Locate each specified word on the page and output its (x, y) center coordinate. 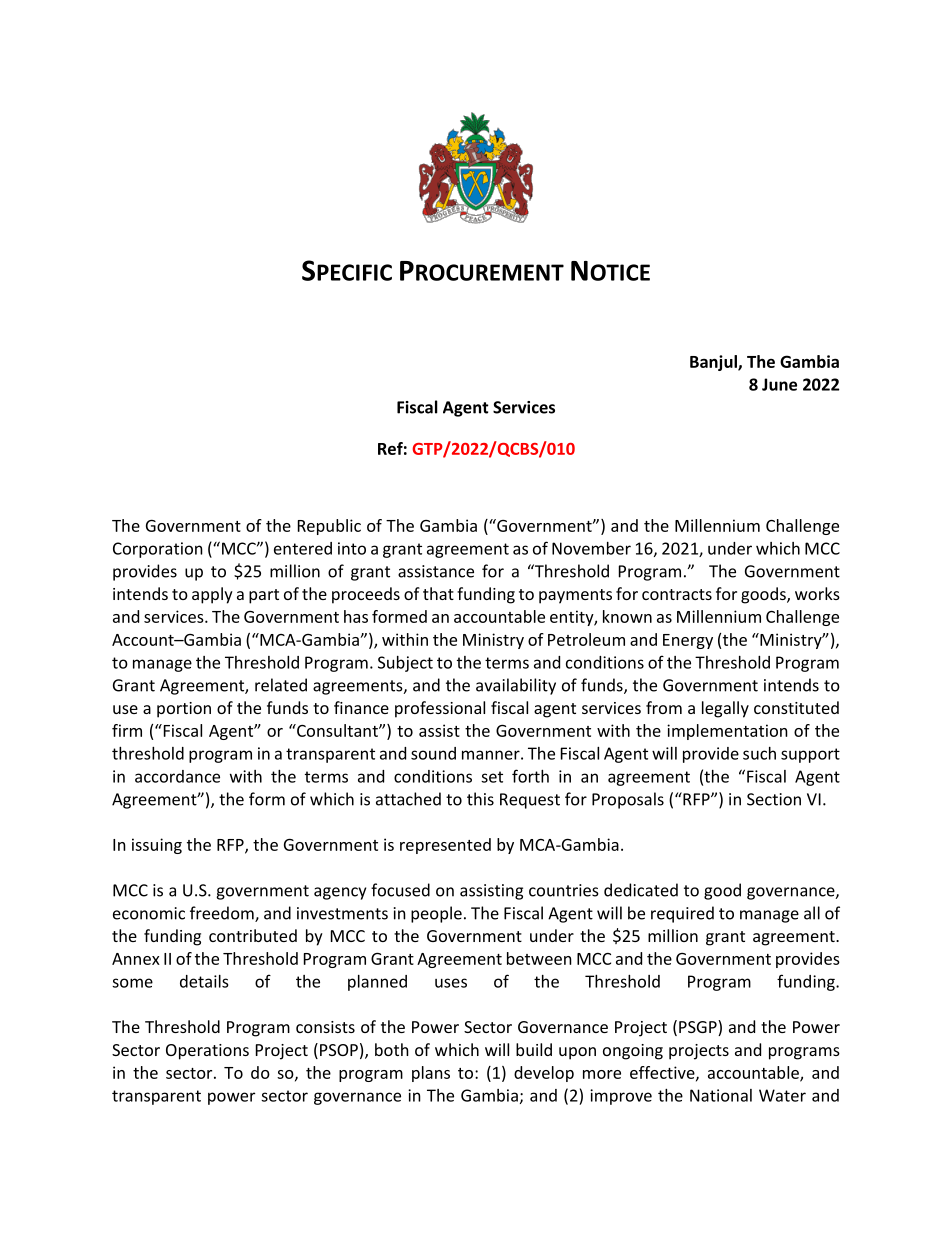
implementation (727, 732)
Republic (329, 527)
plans (431, 1074)
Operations (207, 1052)
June (779, 384)
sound (433, 753)
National (721, 1095)
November (591, 548)
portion (184, 710)
